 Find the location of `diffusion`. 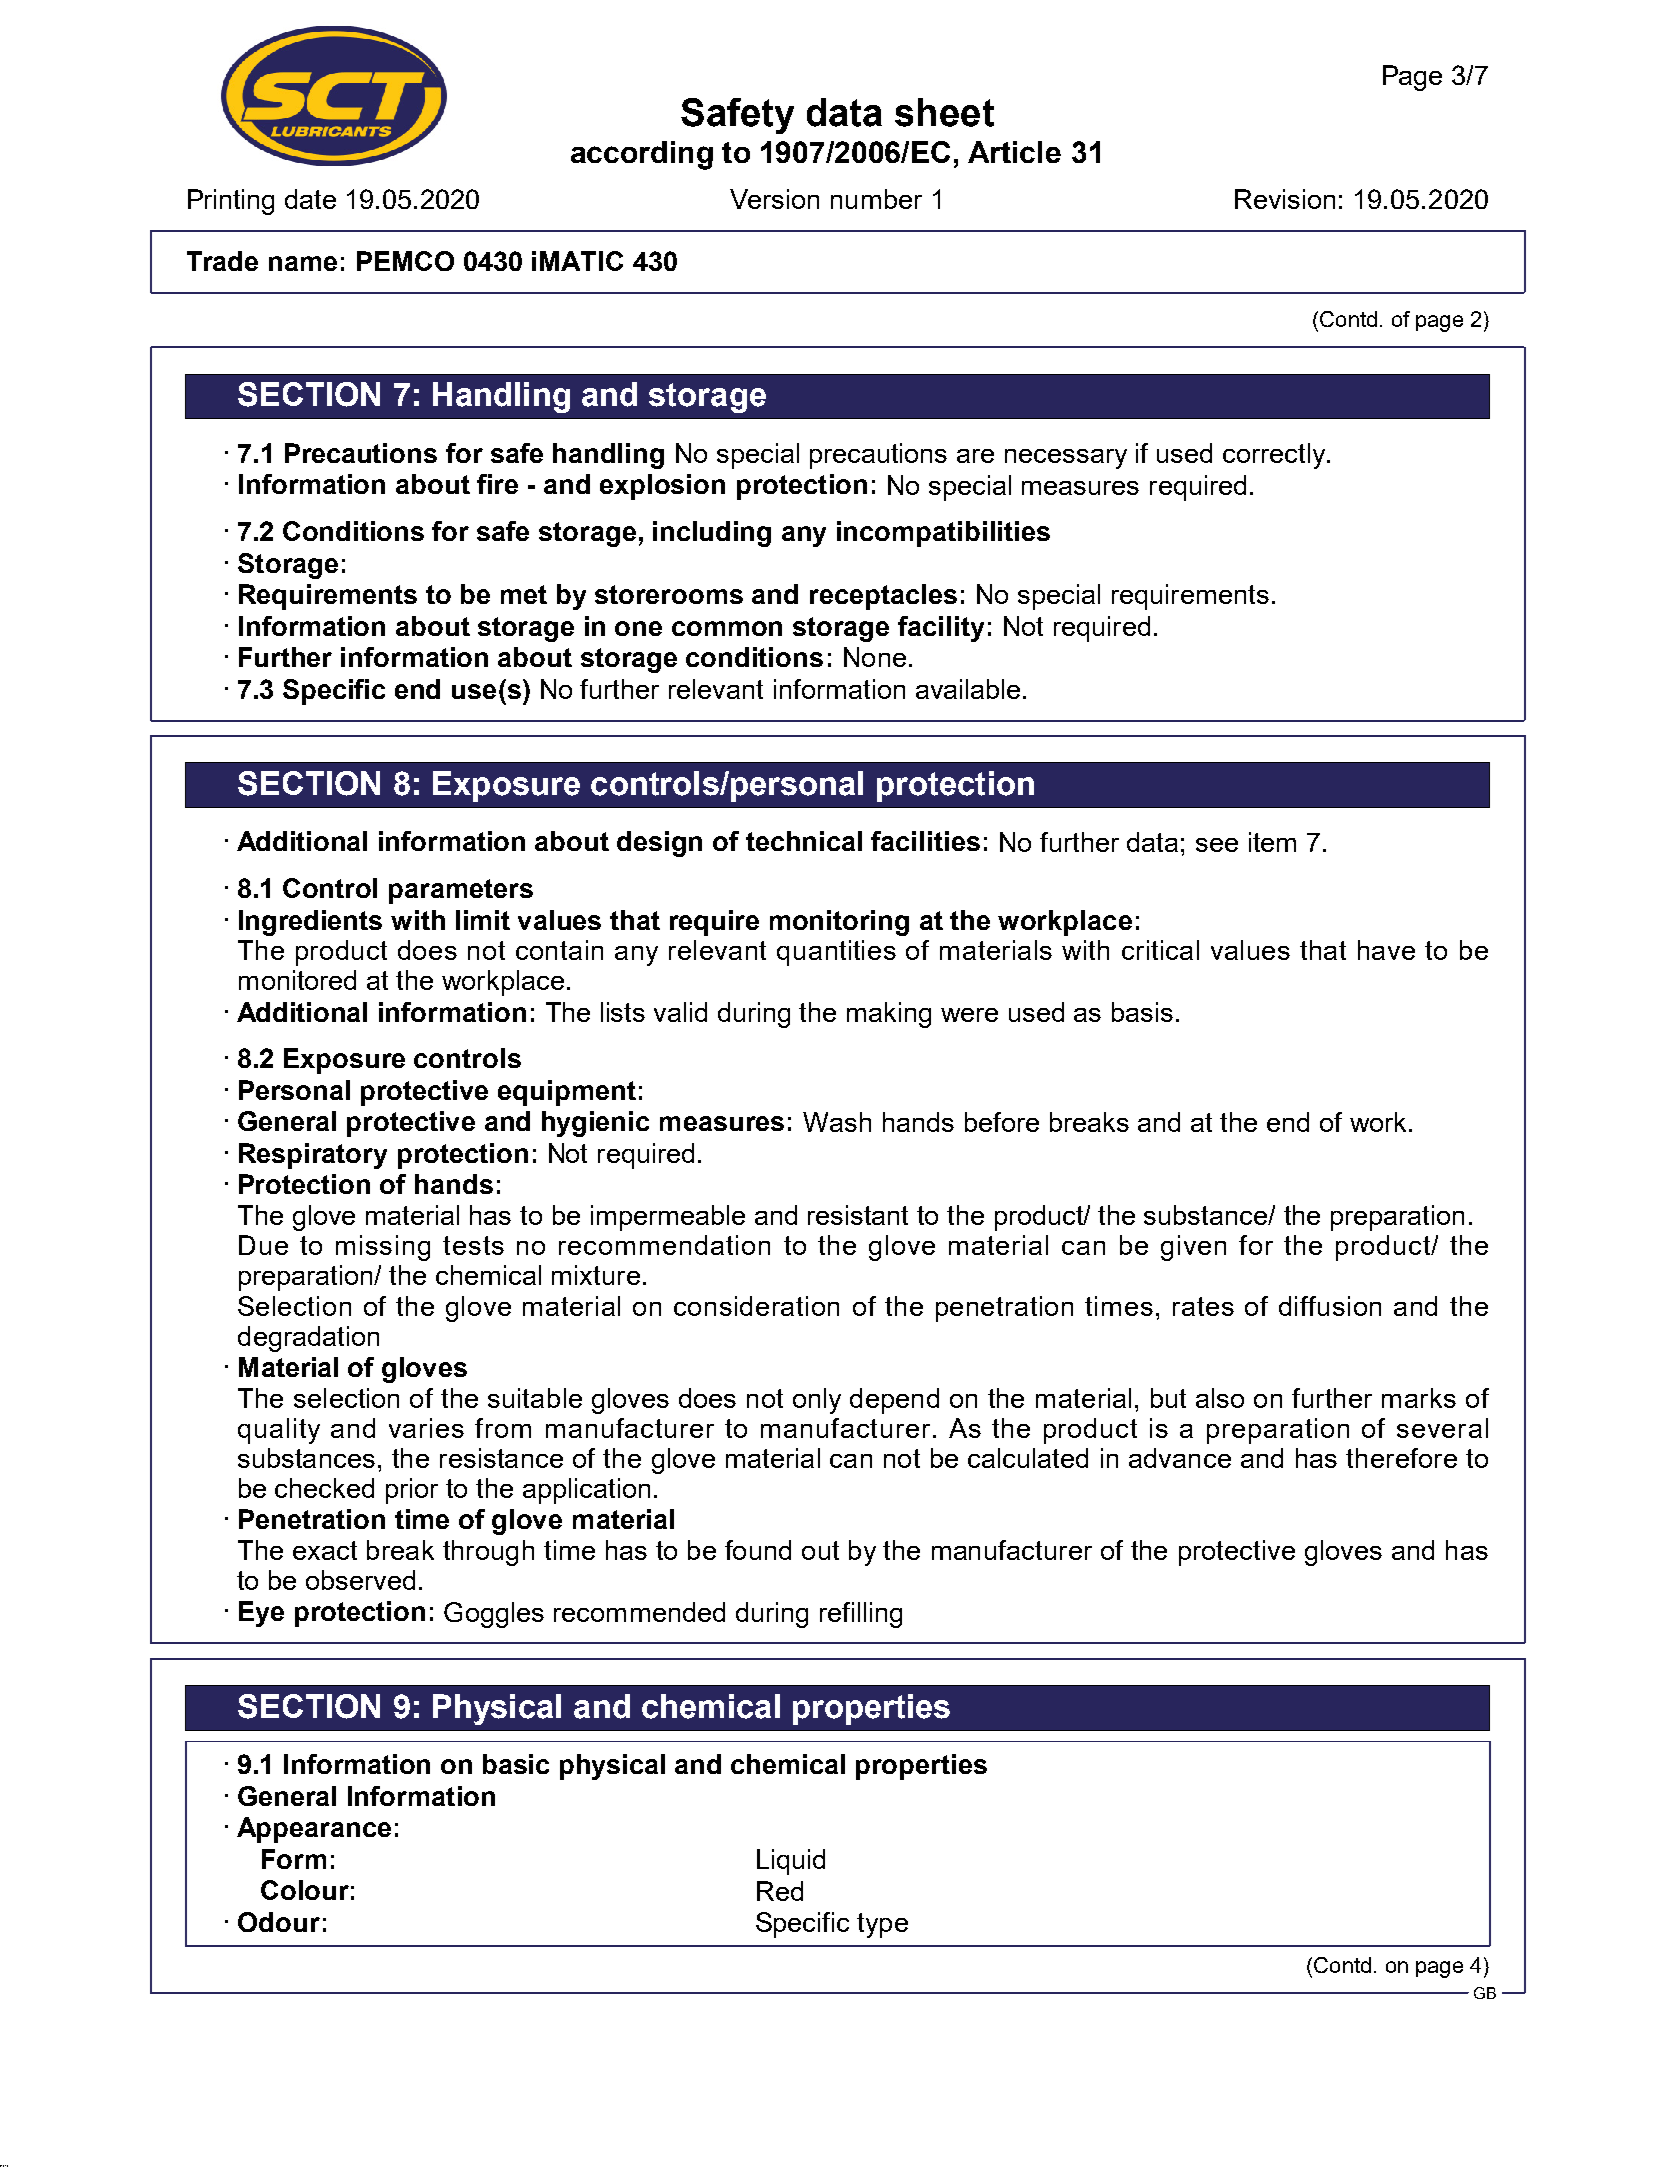

diffusion is located at coordinates (1330, 1306).
